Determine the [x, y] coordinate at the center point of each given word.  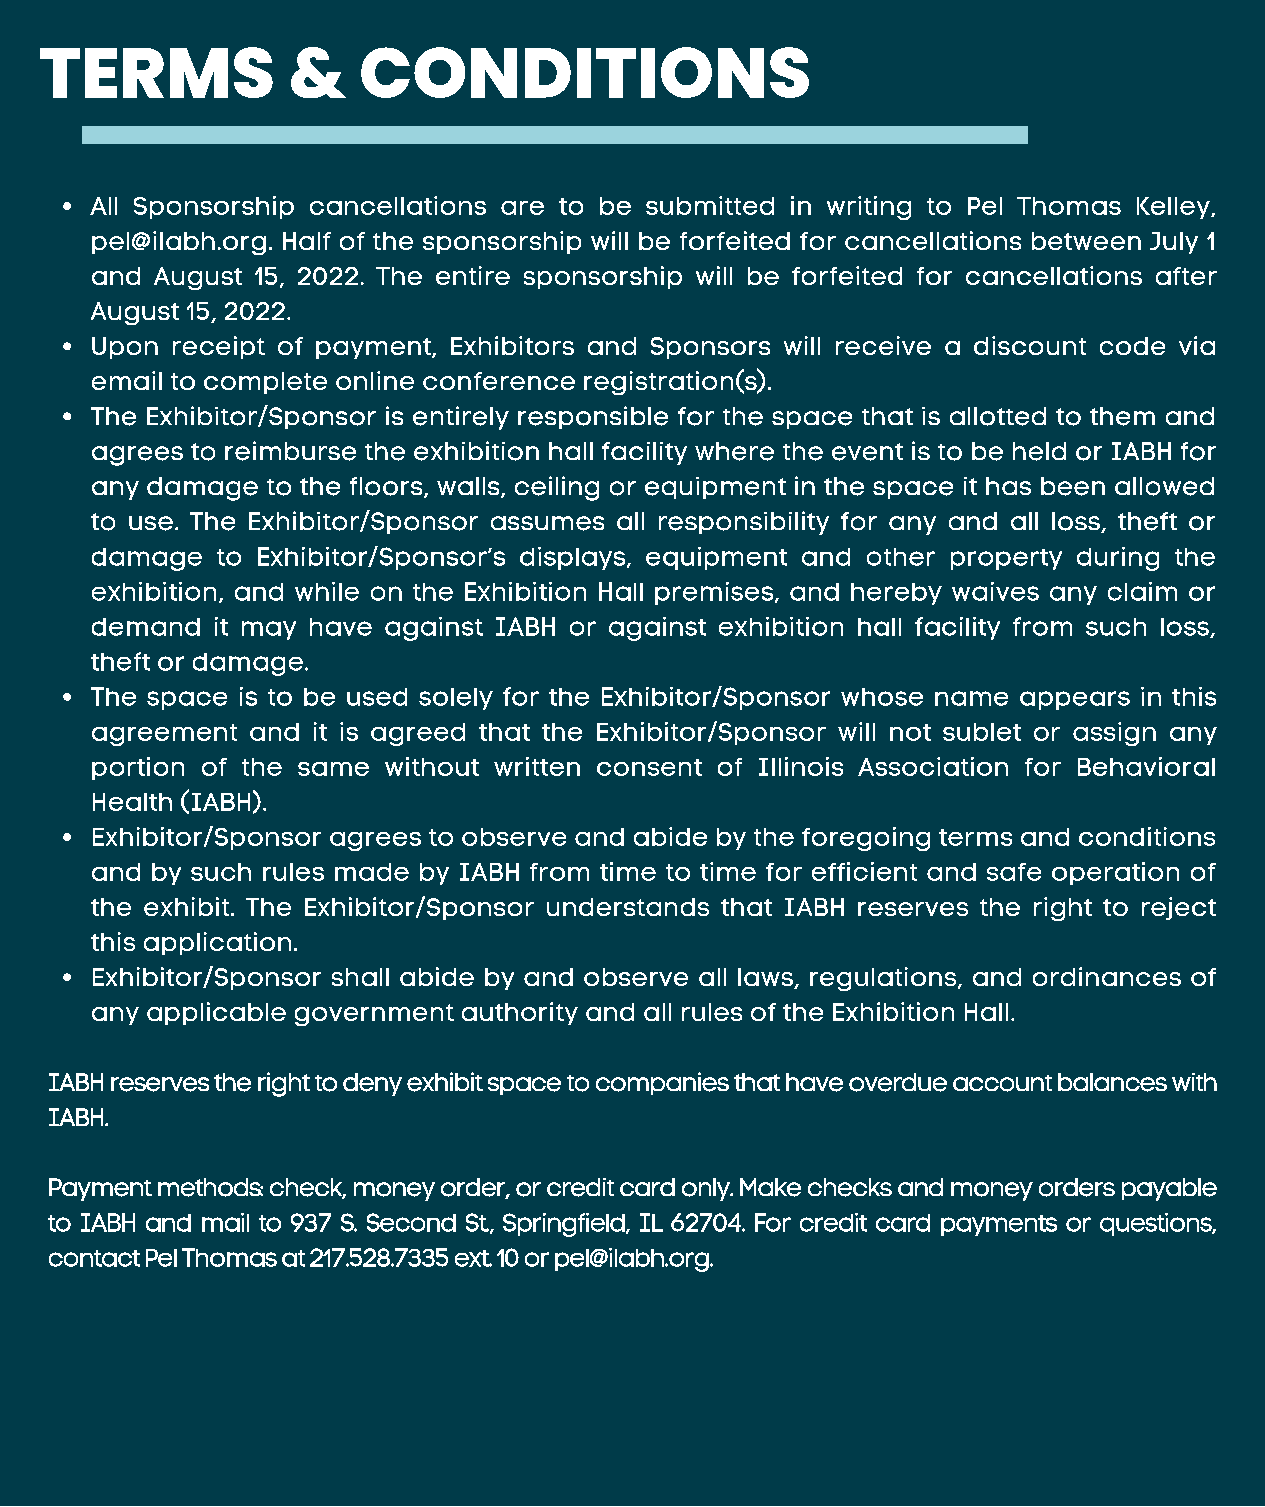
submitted [710, 205]
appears [1075, 700]
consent [649, 767]
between [1086, 241]
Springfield [565, 1225]
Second [411, 1222]
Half [307, 241]
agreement [164, 735]
